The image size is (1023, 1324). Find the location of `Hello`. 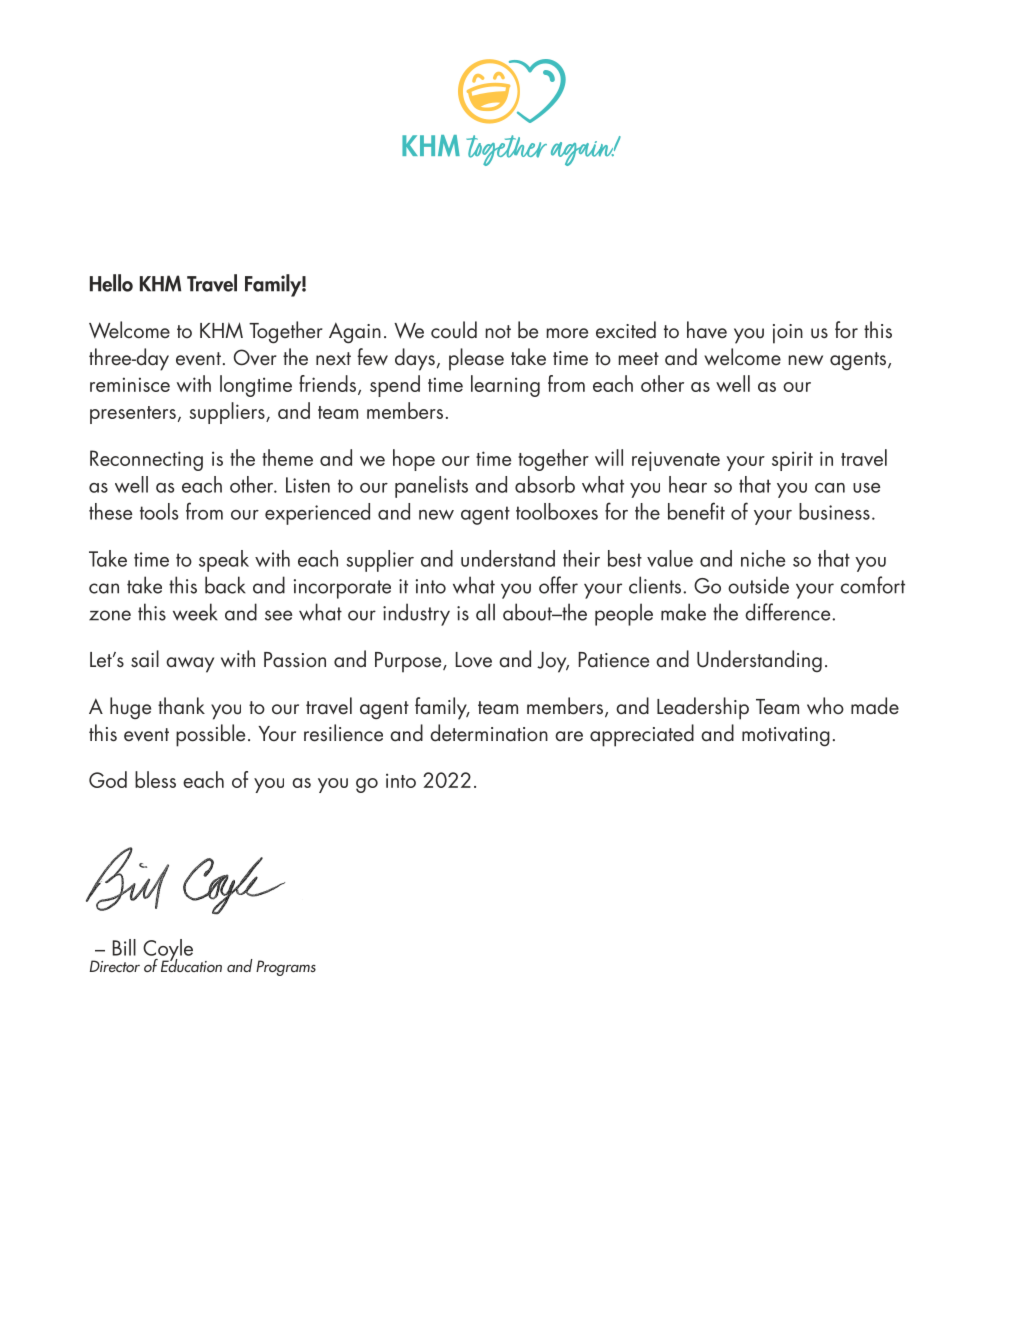

Hello is located at coordinates (111, 283).
